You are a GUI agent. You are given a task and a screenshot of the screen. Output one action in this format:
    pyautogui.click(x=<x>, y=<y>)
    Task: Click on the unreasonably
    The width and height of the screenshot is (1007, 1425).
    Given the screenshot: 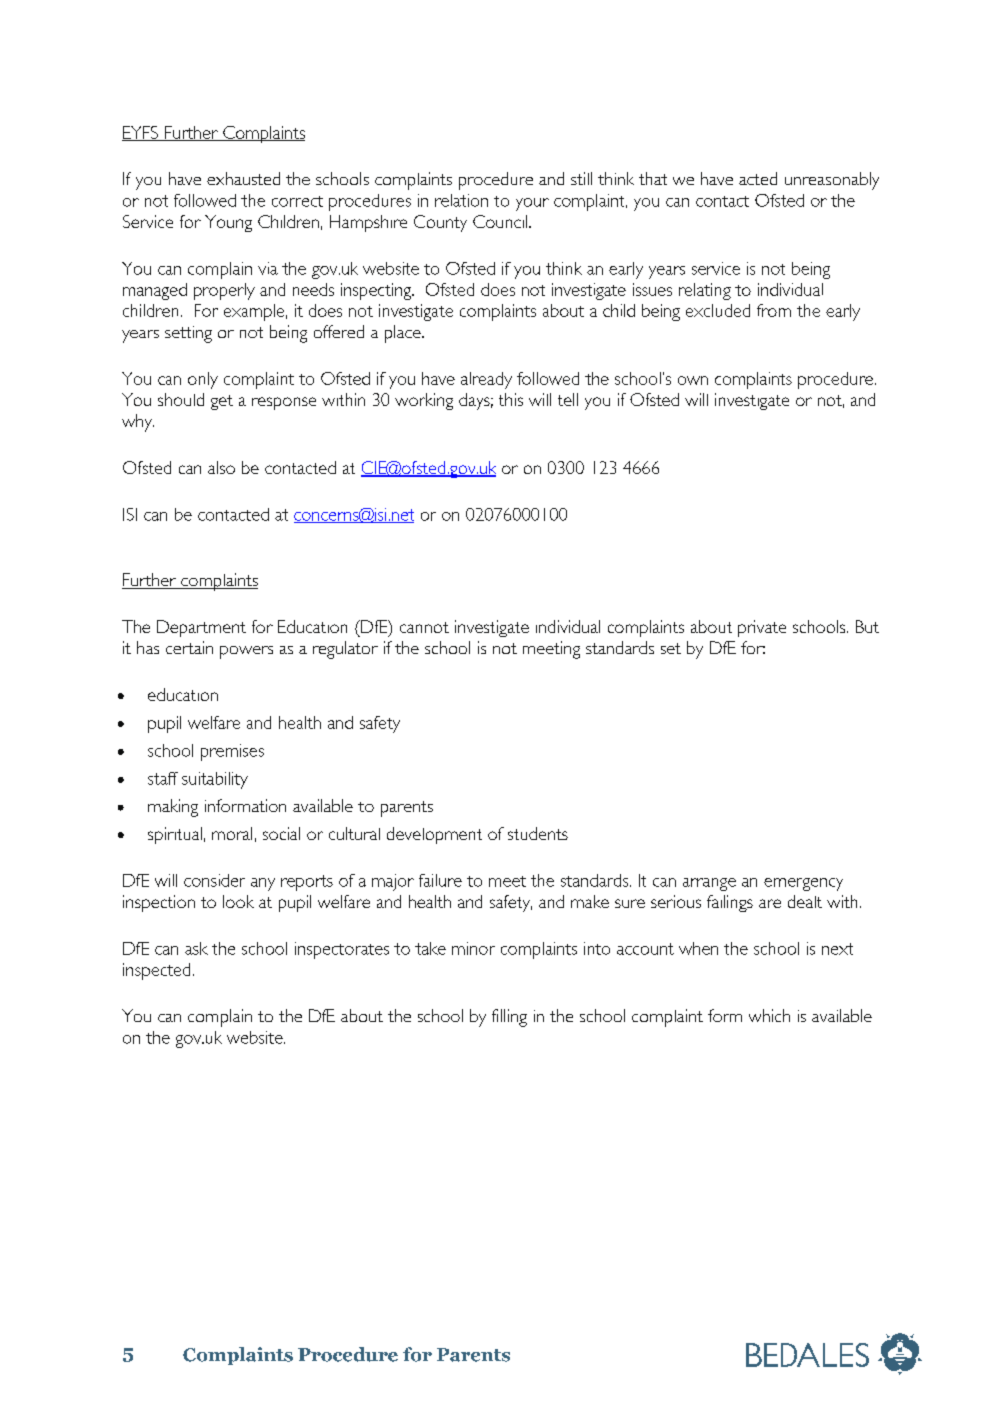 What is the action you would take?
    pyautogui.click(x=832, y=181)
